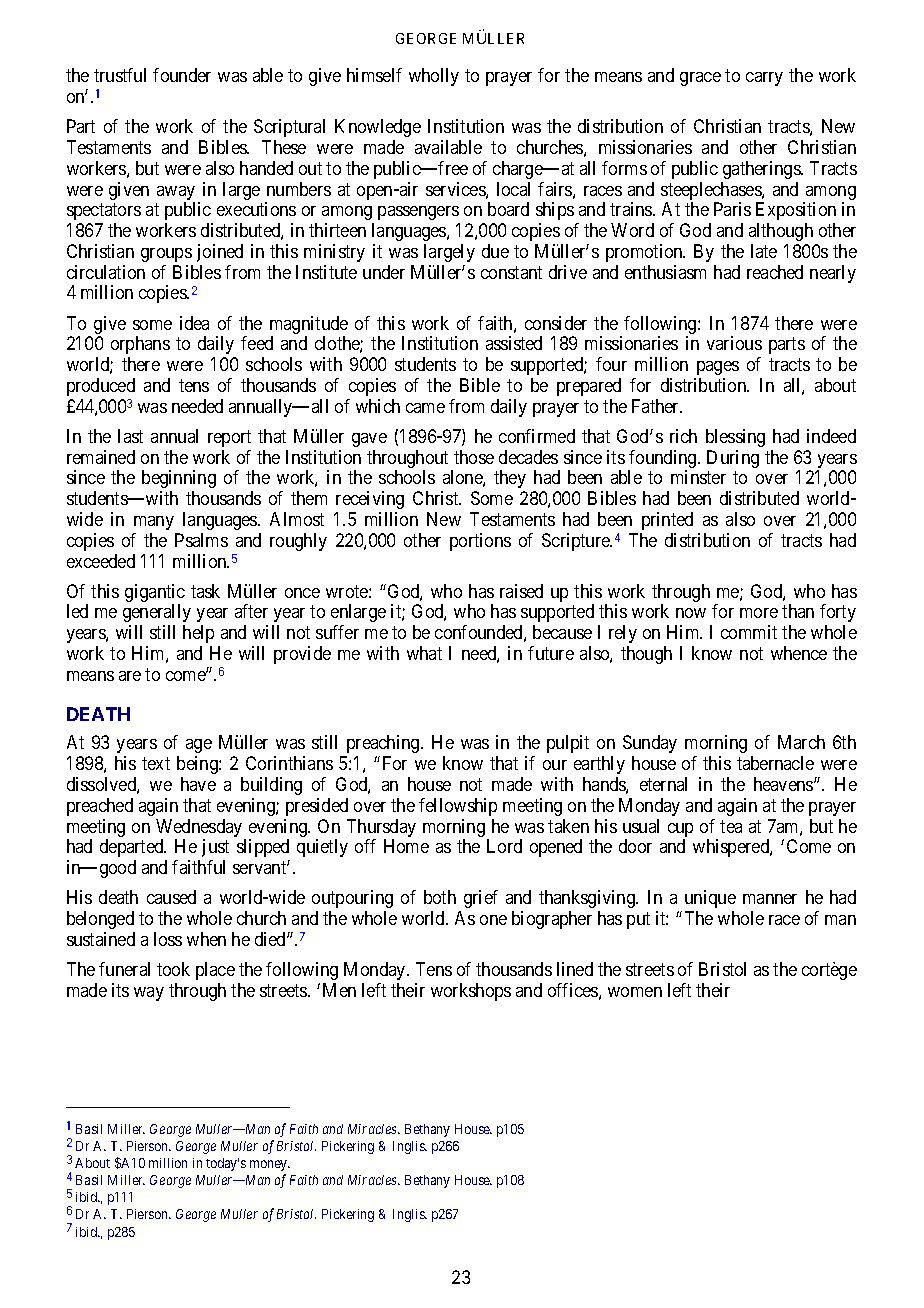  Describe the element at coordinates (425, 408) in the screenshot. I see `came` at that location.
